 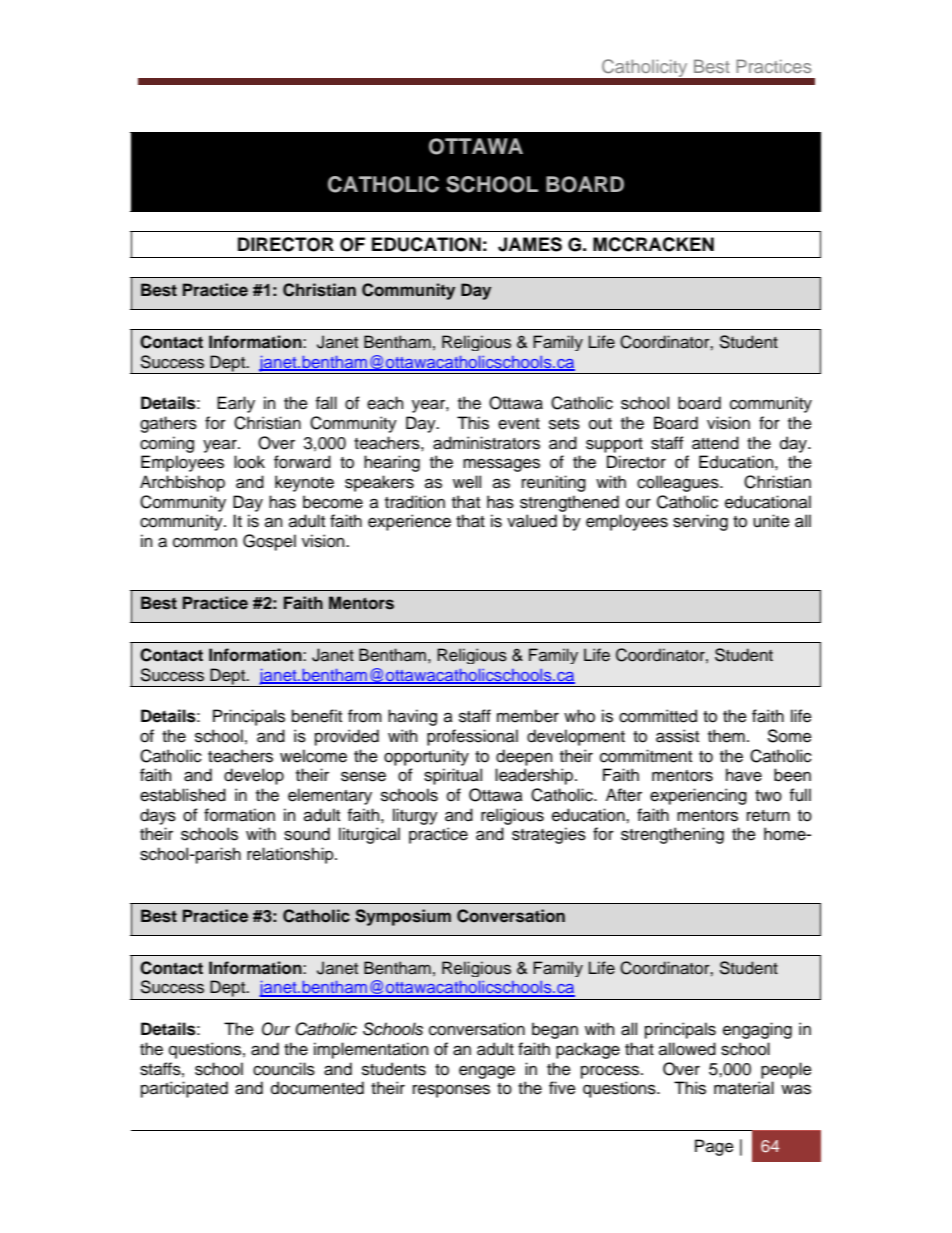 What do you see at coordinates (726, 736) in the page?
I see `them` at bounding box center [726, 736].
